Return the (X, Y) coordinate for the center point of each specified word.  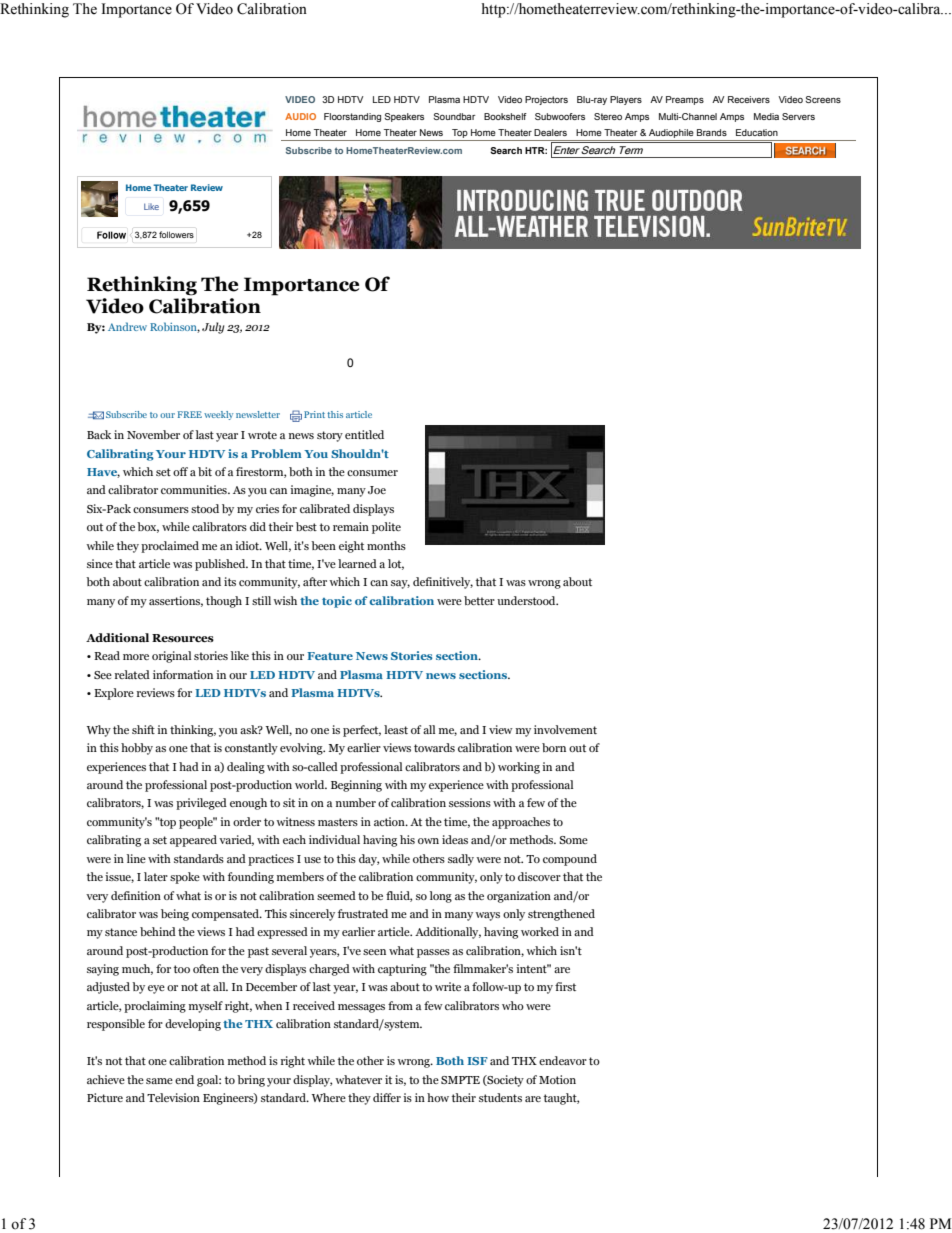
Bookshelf (505, 116)
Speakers (404, 117)
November (153, 434)
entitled (364, 434)
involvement (565, 729)
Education (757, 132)
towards (434, 747)
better (479, 600)
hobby (137, 749)
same (159, 1081)
